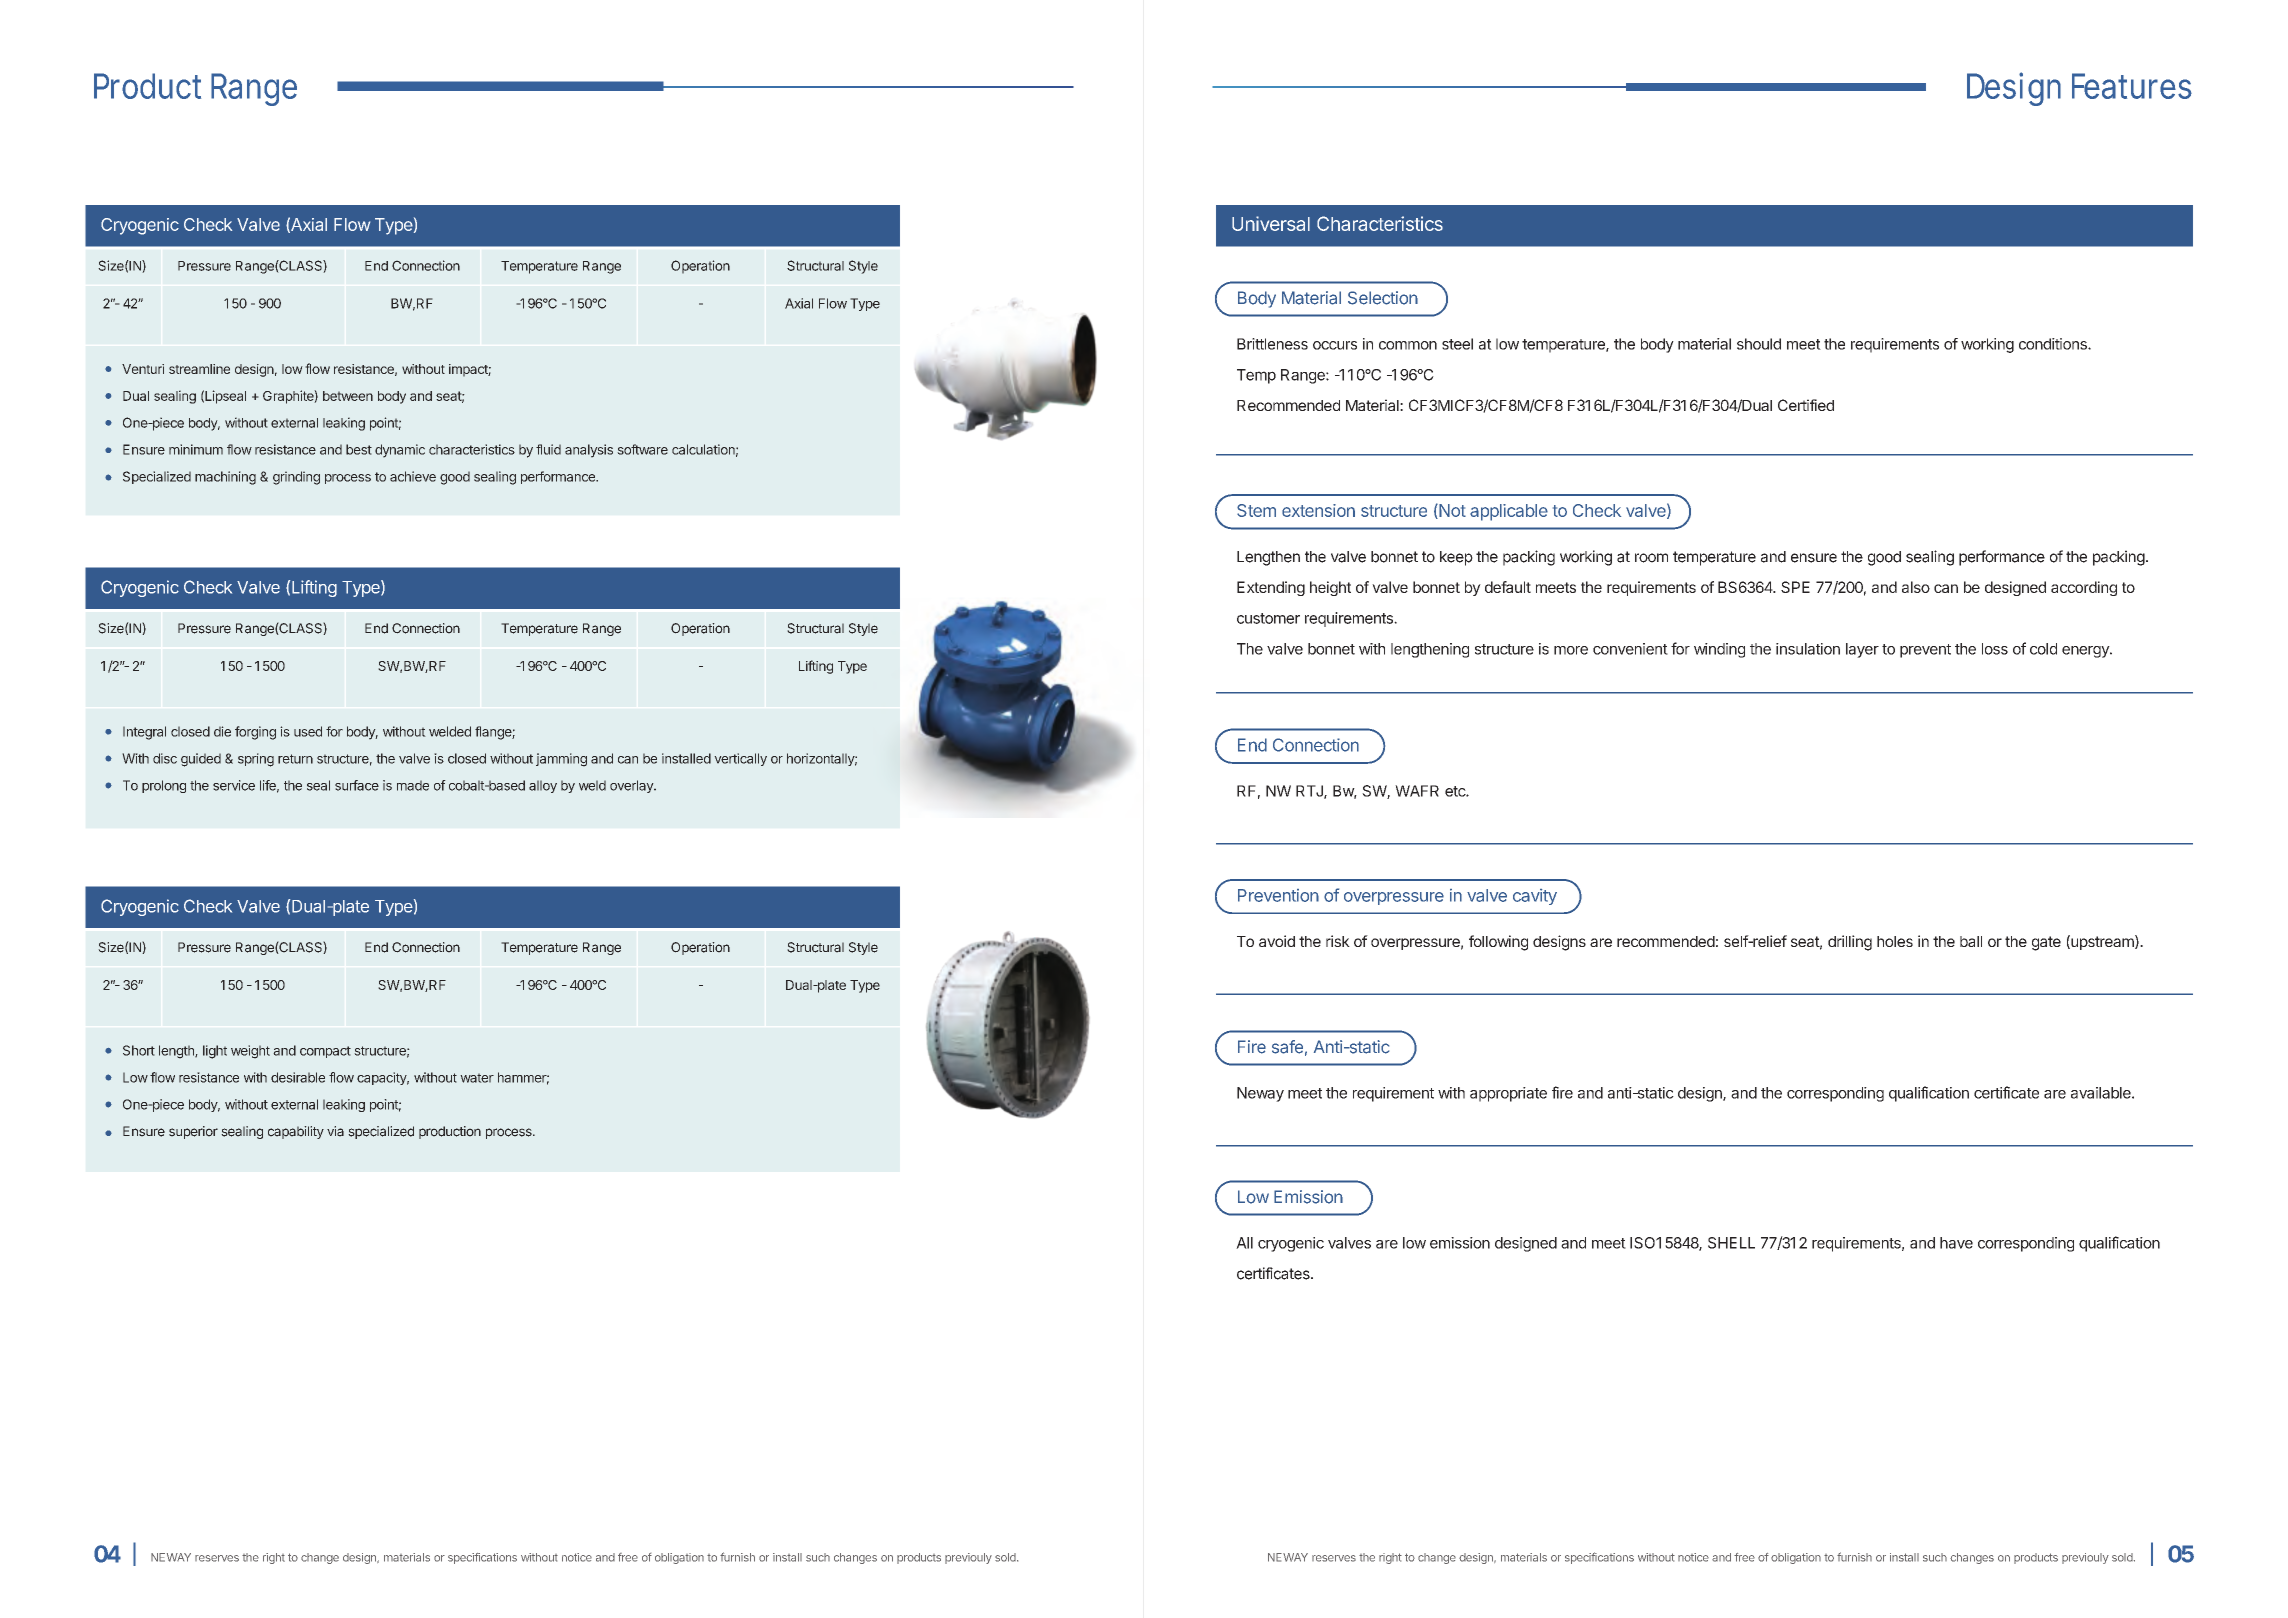 The width and height of the screenshot is (2288, 1618). What do you see at coordinates (1956, 1243) in the screenshot?
I see `have` at bounding box center [1956, 1243].
